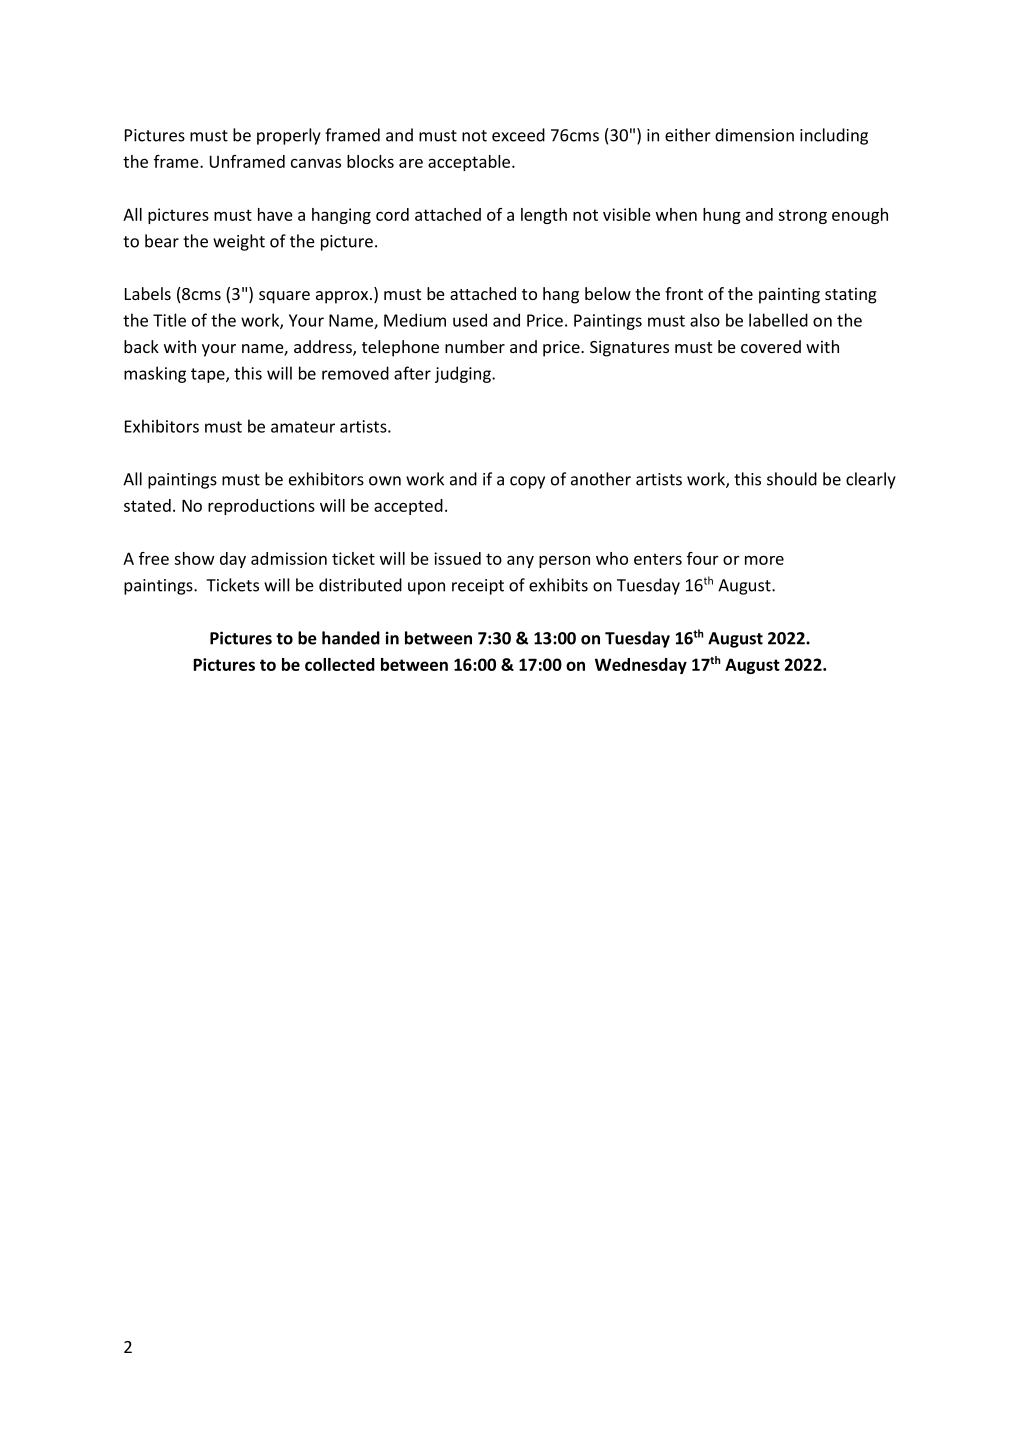 Image resolution: width=1020 pixels, height=1443 pixels. What do you see at coordinates (284, 297) in the image?
I see `square` at bounding box center [284, 297].
